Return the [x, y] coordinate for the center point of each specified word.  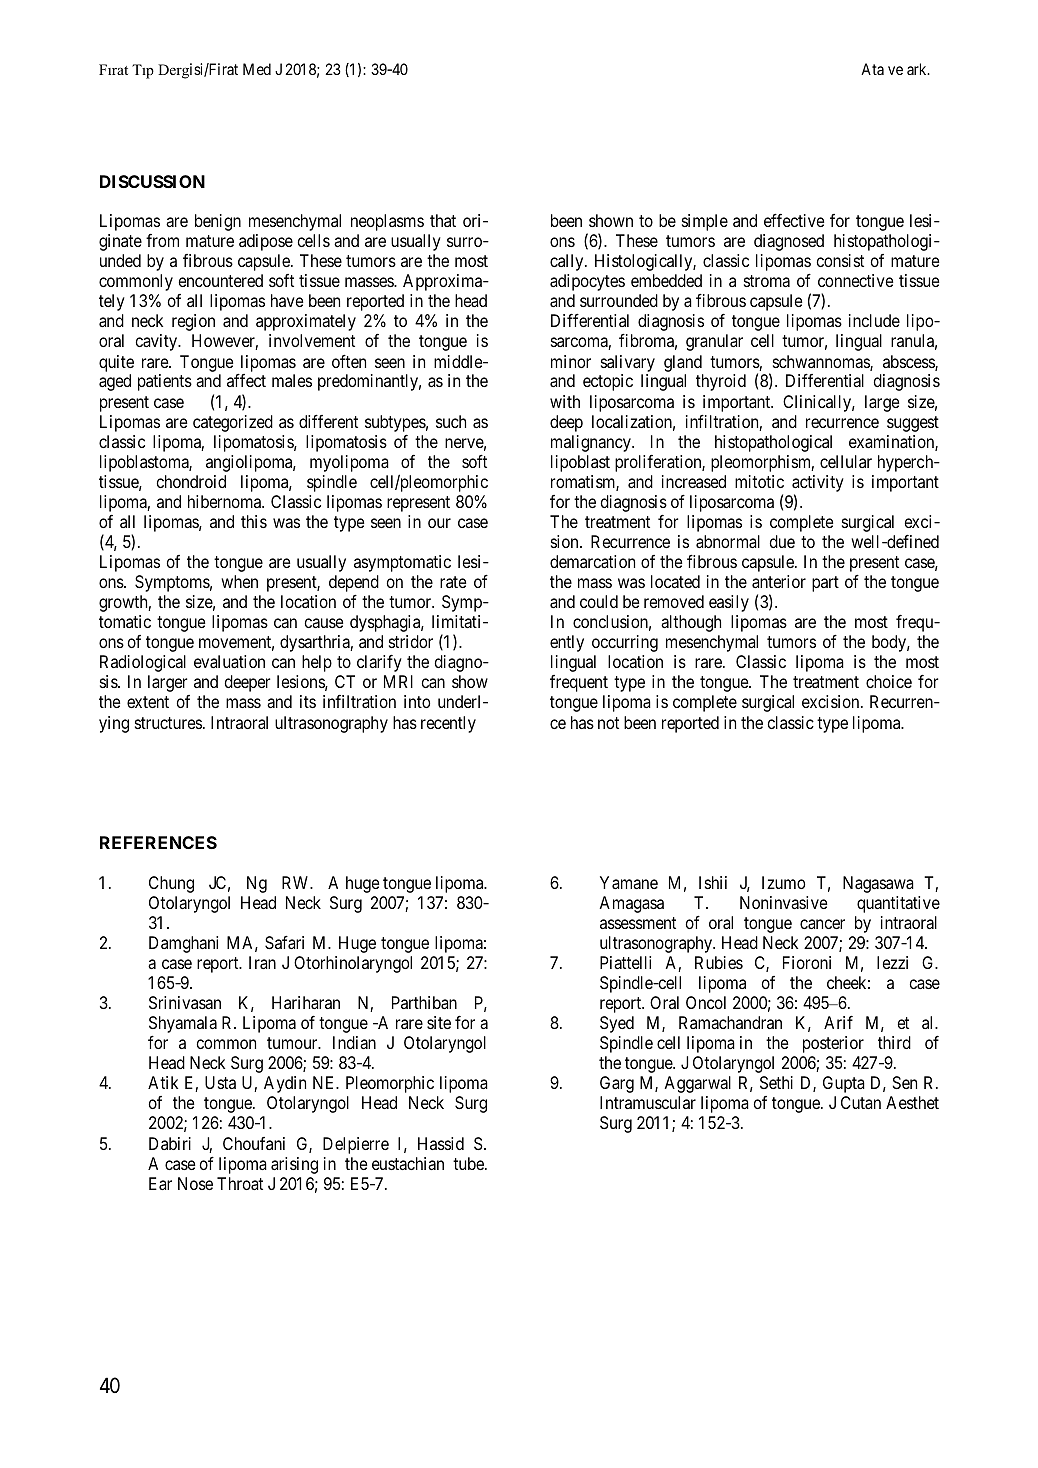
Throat [240, 1183]
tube [469, 1163]
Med [257, 69]
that [443, 220]
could [599, 601]
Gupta [844, 1084]
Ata [872, 69]
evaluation [229, 661]
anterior [779, 581]
